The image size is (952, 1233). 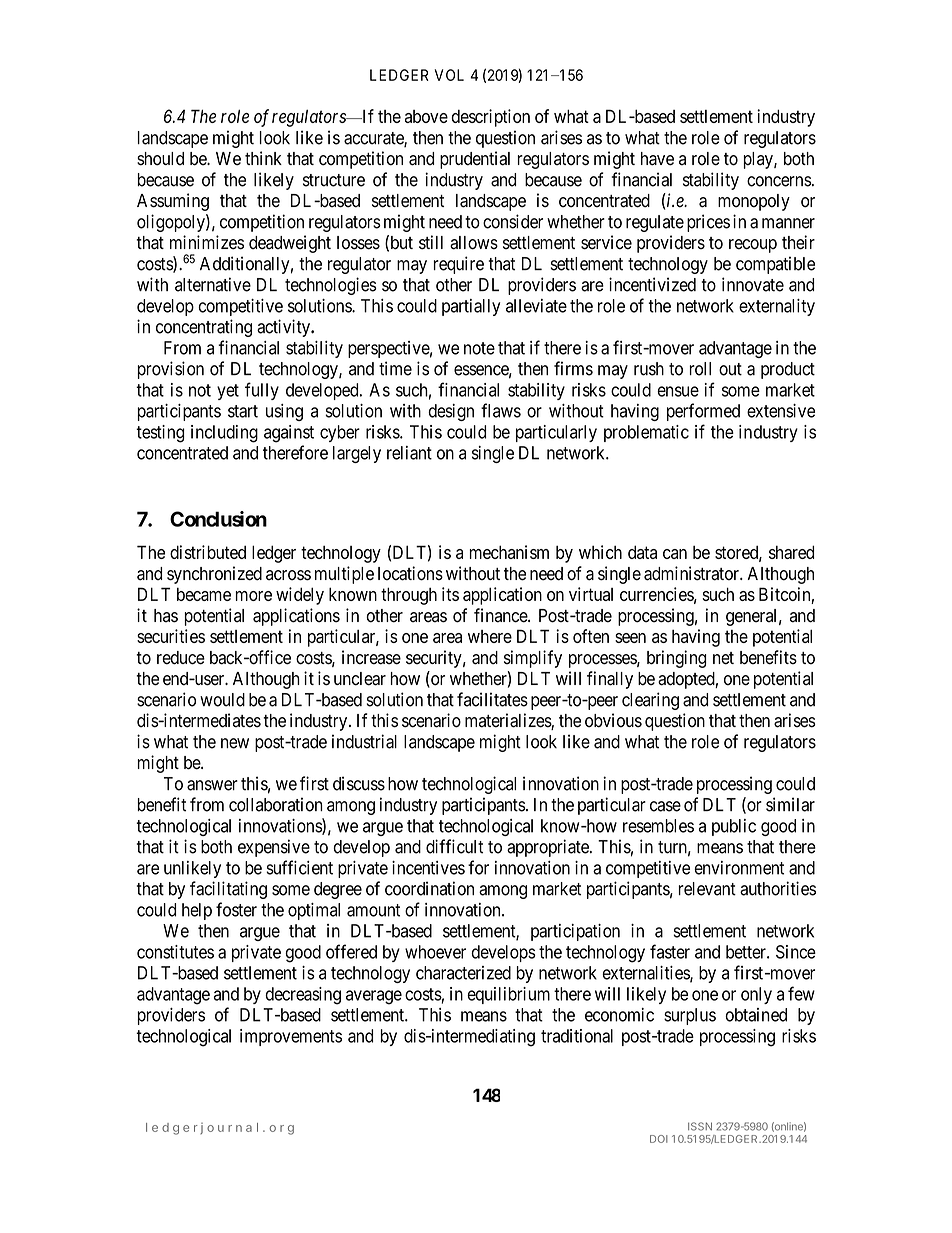 What do you see at coordinates (577, 1036) in the document?
I see `traditional` at bounding box center [577, 1036].
